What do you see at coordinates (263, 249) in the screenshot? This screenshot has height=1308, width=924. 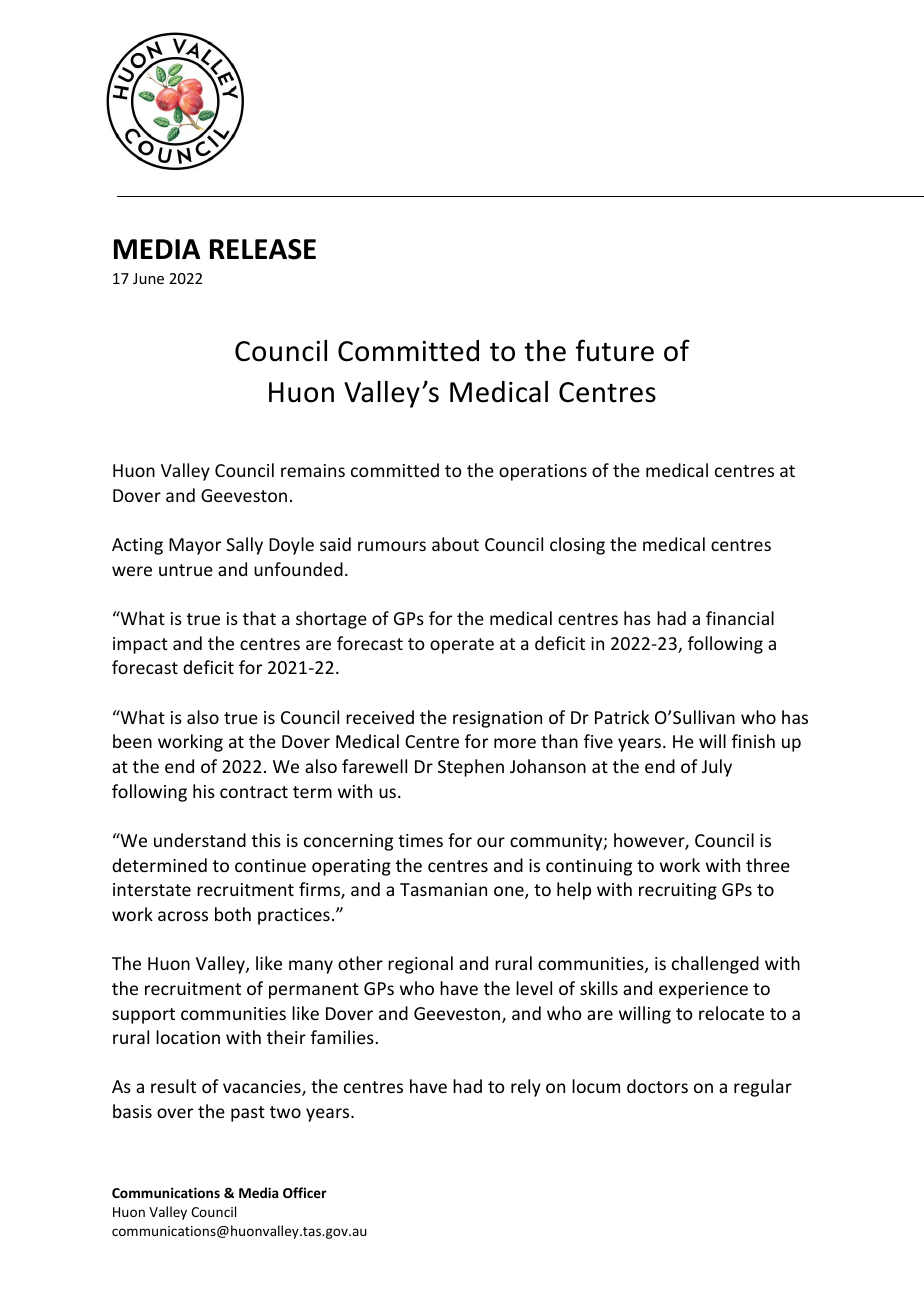 I see `RELEASE` at bounding box center [263, 249].
